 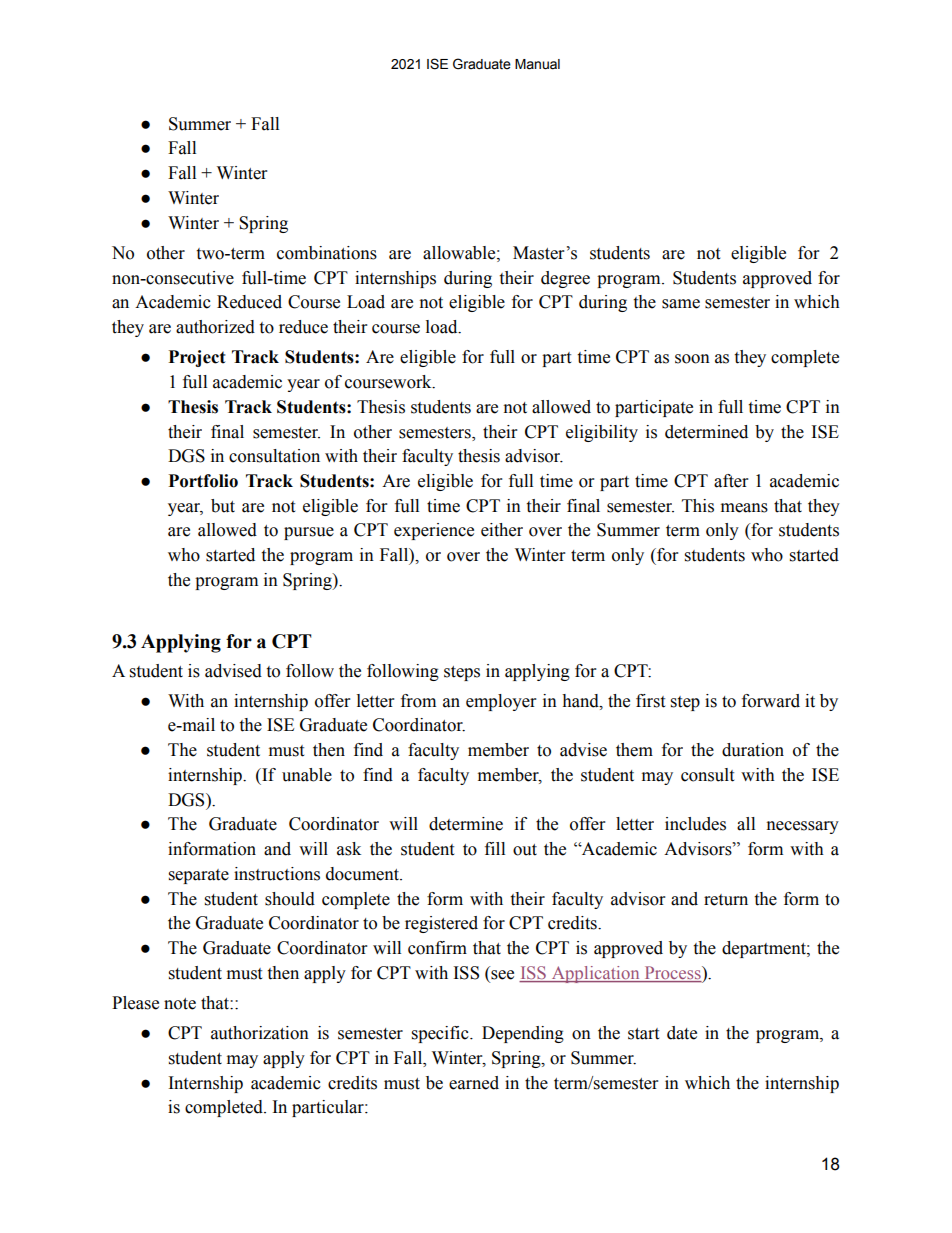 What do you see at coordinates (602, 433) in the page?
I see `eligibility` at bounding box center [602, 433].
